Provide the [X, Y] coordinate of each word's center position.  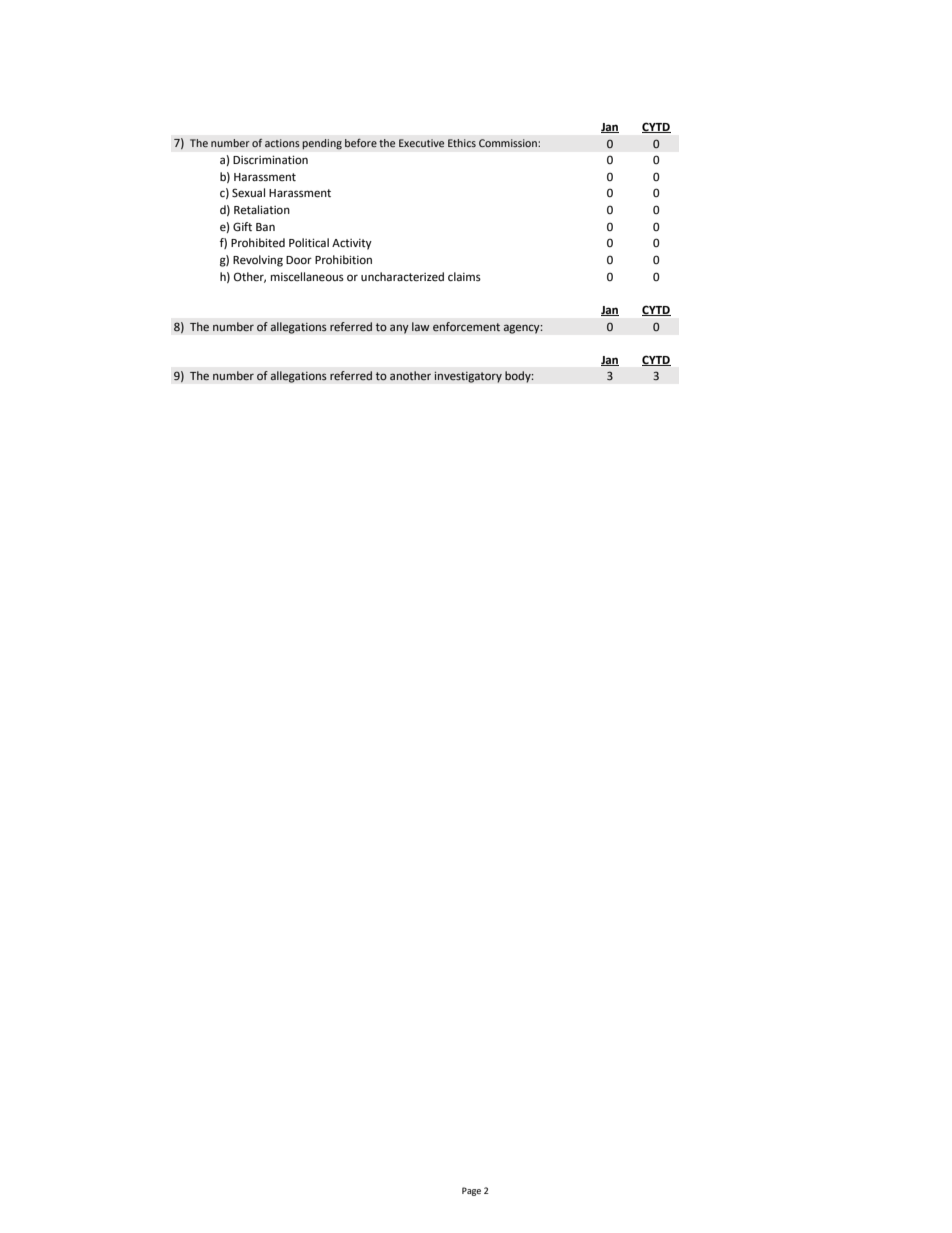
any [399, 329]
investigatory [468, 377]
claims [464, 276]
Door [299, 260]
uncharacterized [402, 277]
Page [471, 1191]
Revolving [258, 261]
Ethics [462, 143]
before [361, 143]
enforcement [466, 326]
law [421, 326]
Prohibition [343, 259]
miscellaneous [307, 277]
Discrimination [270, 160]
